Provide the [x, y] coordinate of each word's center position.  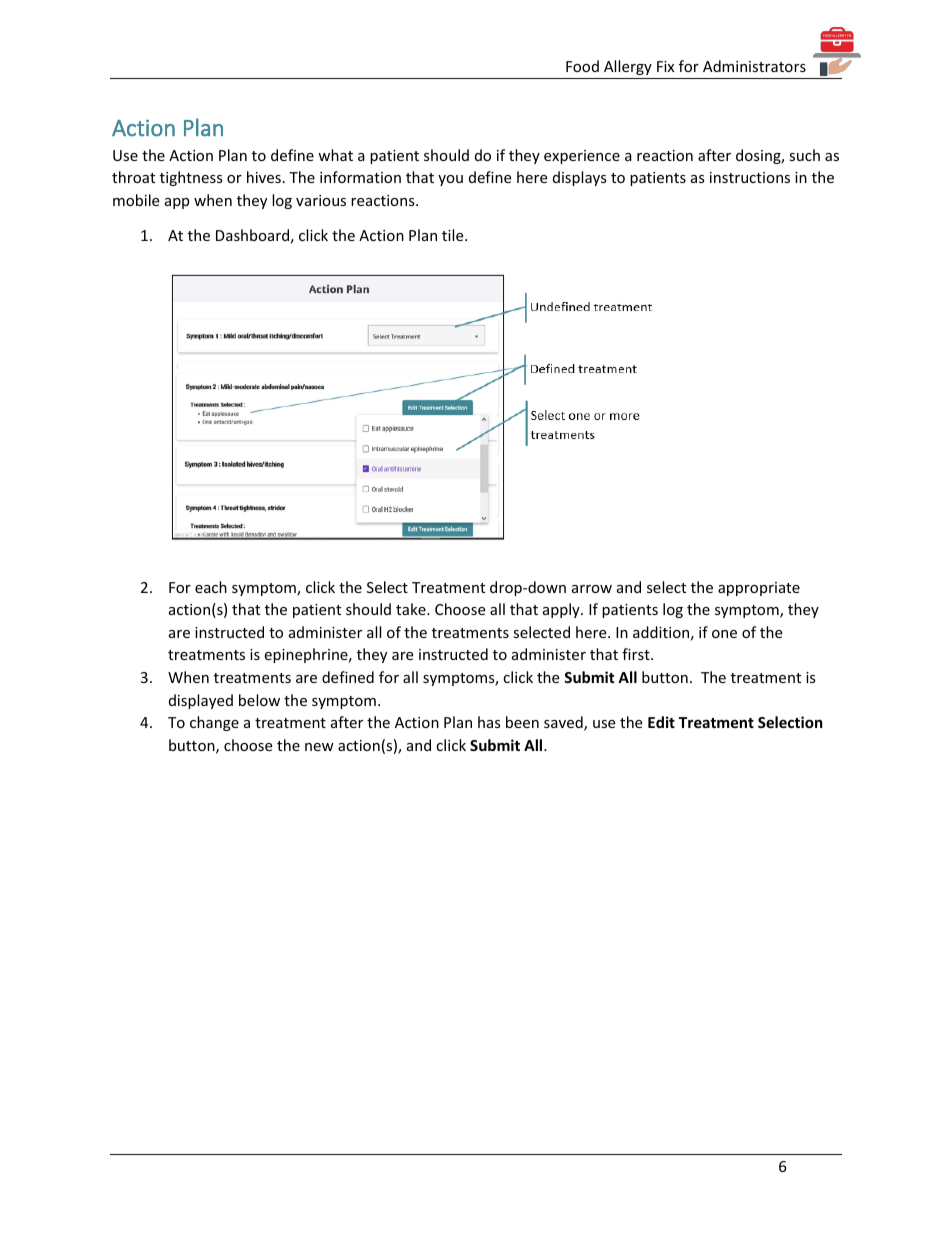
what [335, 155]
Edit [661, 722]
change [214, 723]
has [489, 722]
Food [582, 66]
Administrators [754, 66]
